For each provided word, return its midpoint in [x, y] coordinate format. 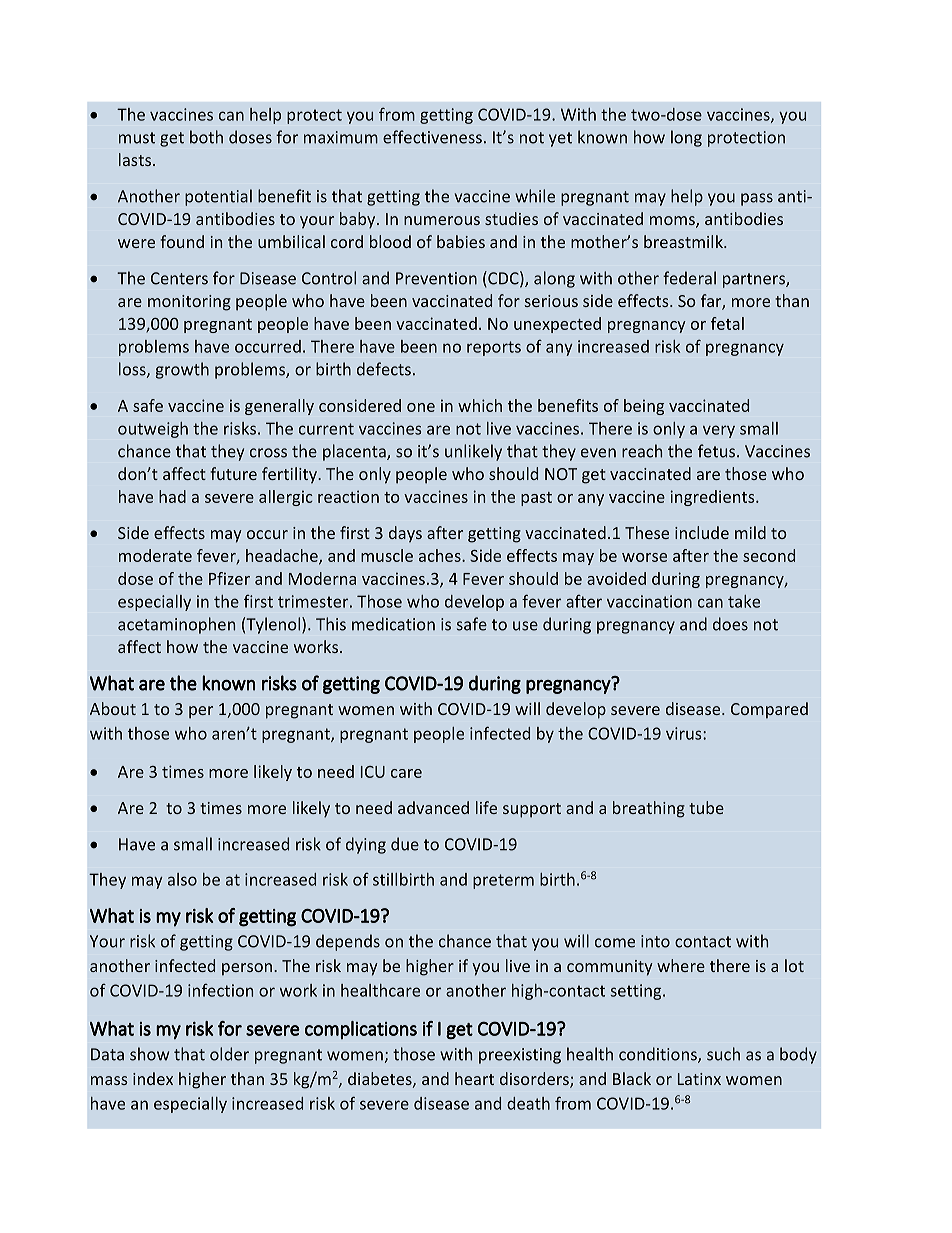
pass [757, 199]
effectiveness [432, 137]
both [206, 137]
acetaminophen [176, 625]
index [153, 1078]
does [730, 624]
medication [393, 624]
